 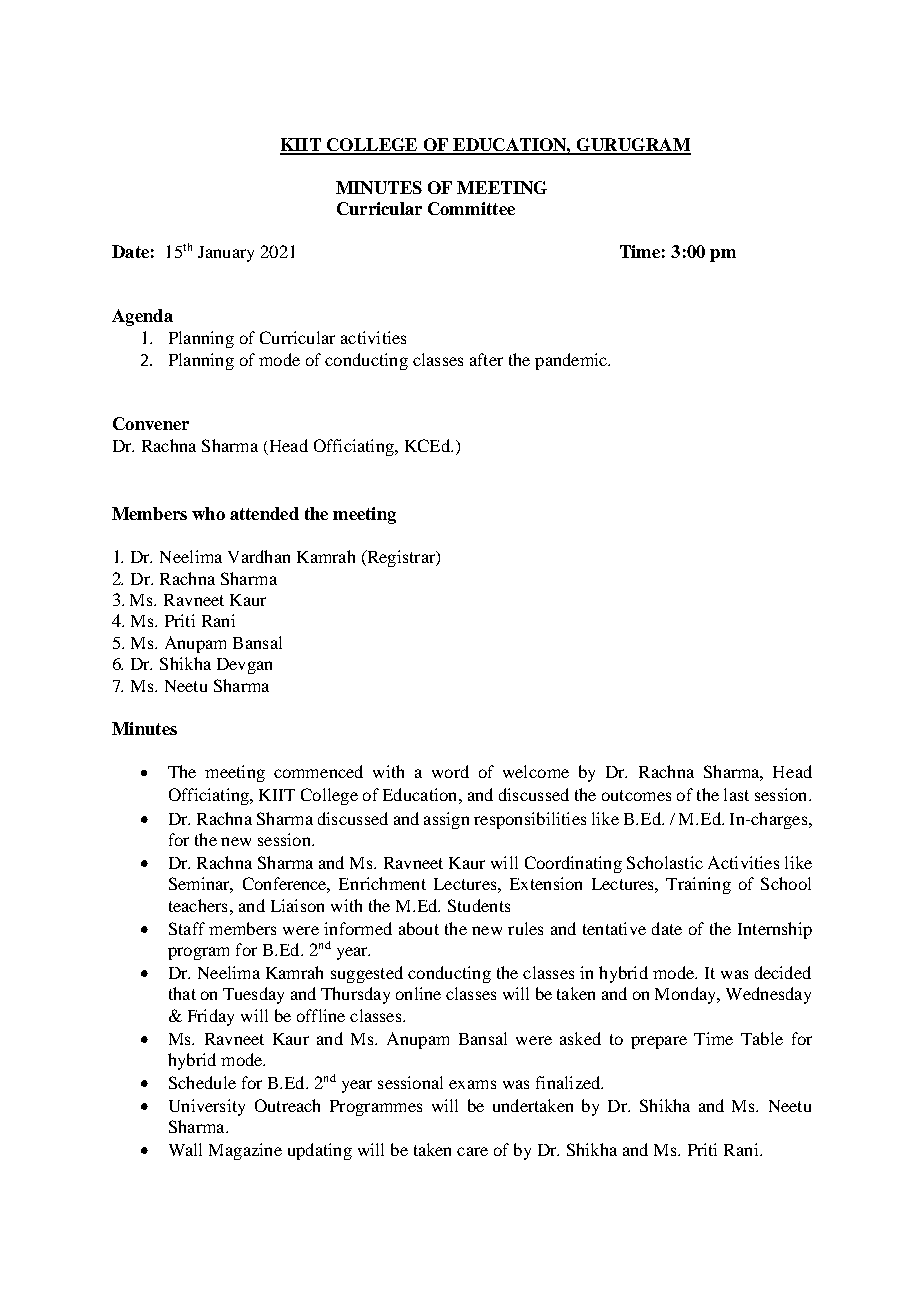 I want to click on pandemic, so click(x=572, y=361).
